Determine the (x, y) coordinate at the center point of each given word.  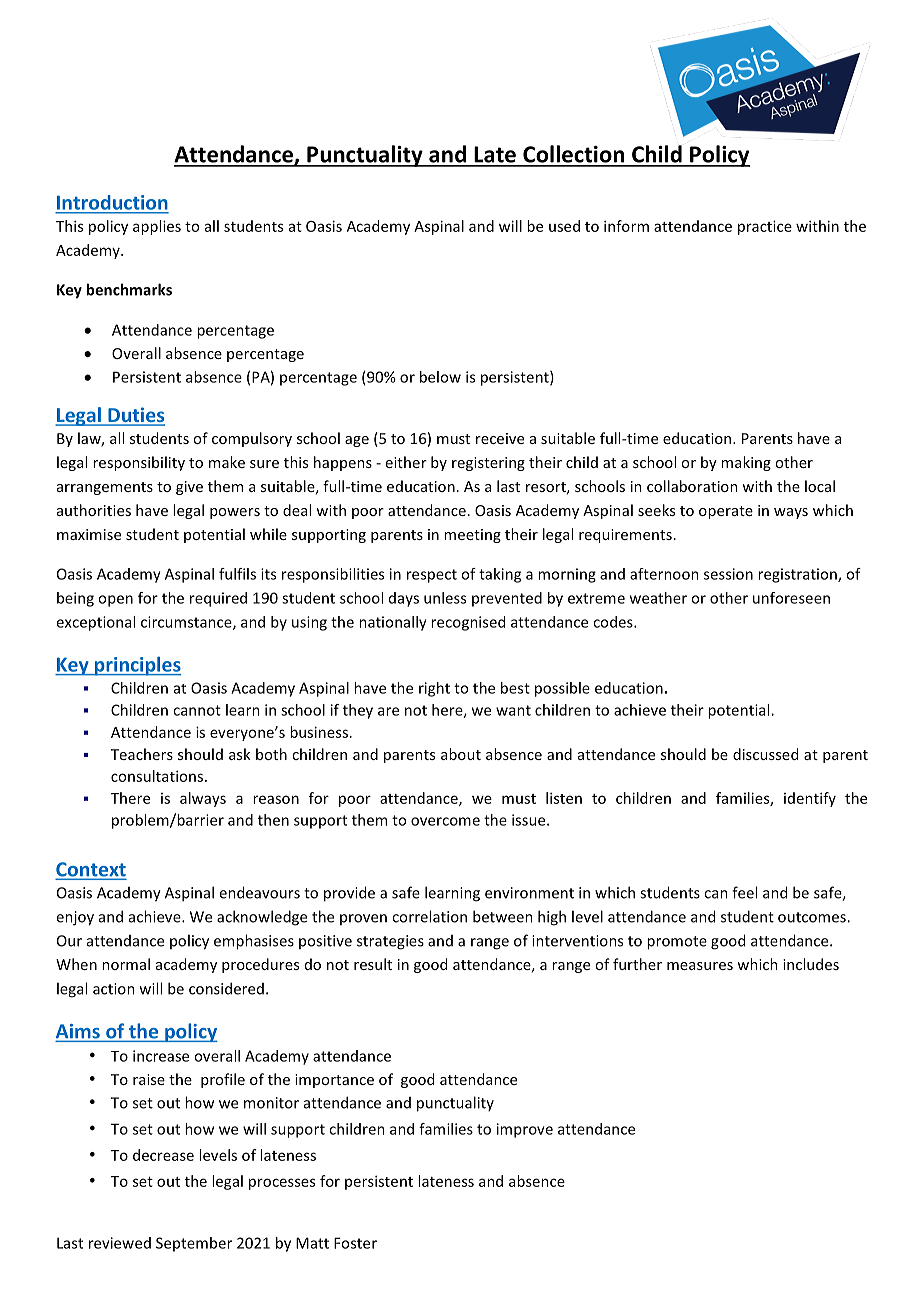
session (728, 574)
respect (432, 576)
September (194, 1244)
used (564, 226)
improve (525, 1130)
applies (157, 227)
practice (765, 227)
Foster (355, 1243)
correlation (429, 916)
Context (91, 870)
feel (744, 892)
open (115, 601)
